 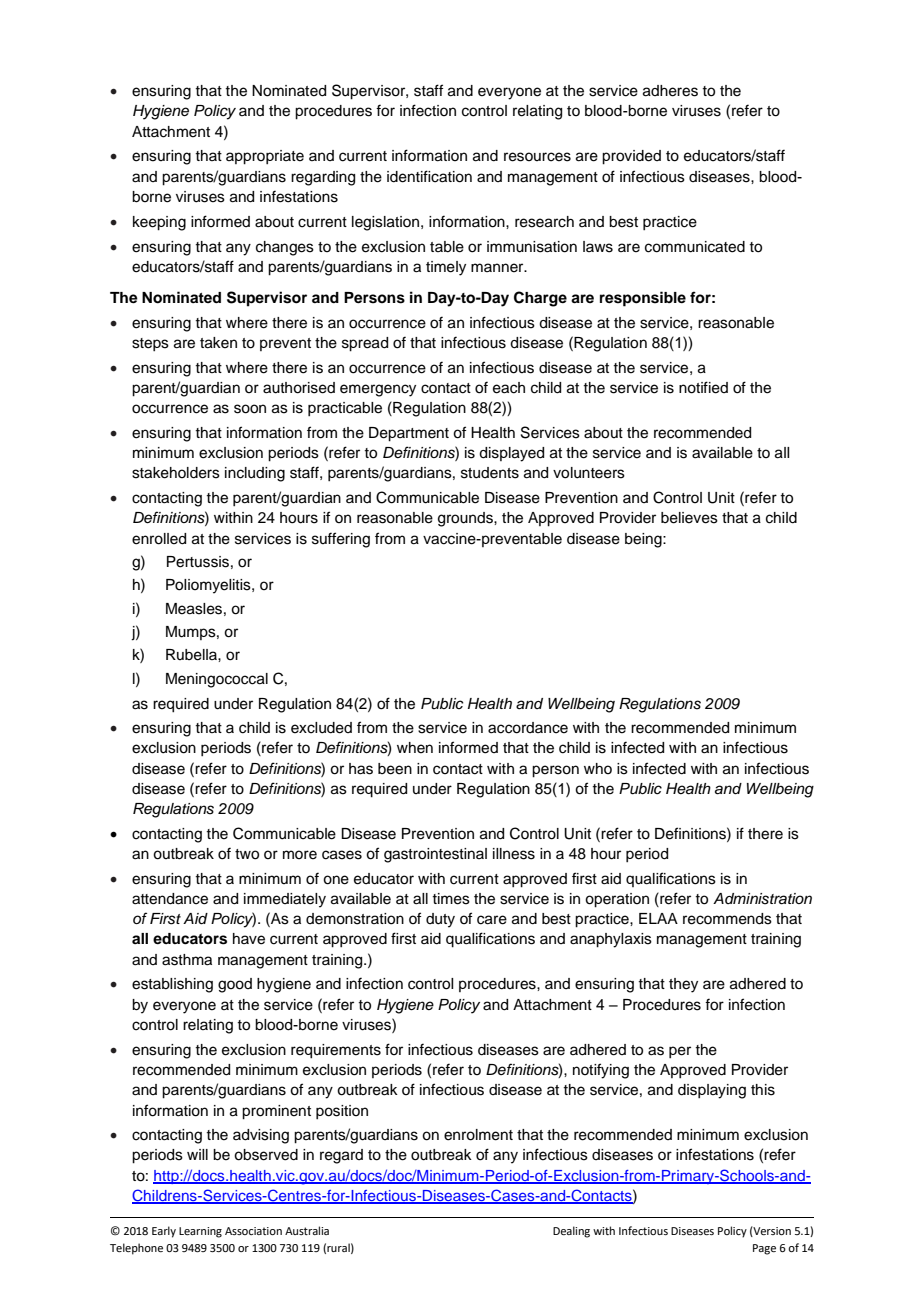 I want to click on Pertussis, so click(x=198, y=562).
